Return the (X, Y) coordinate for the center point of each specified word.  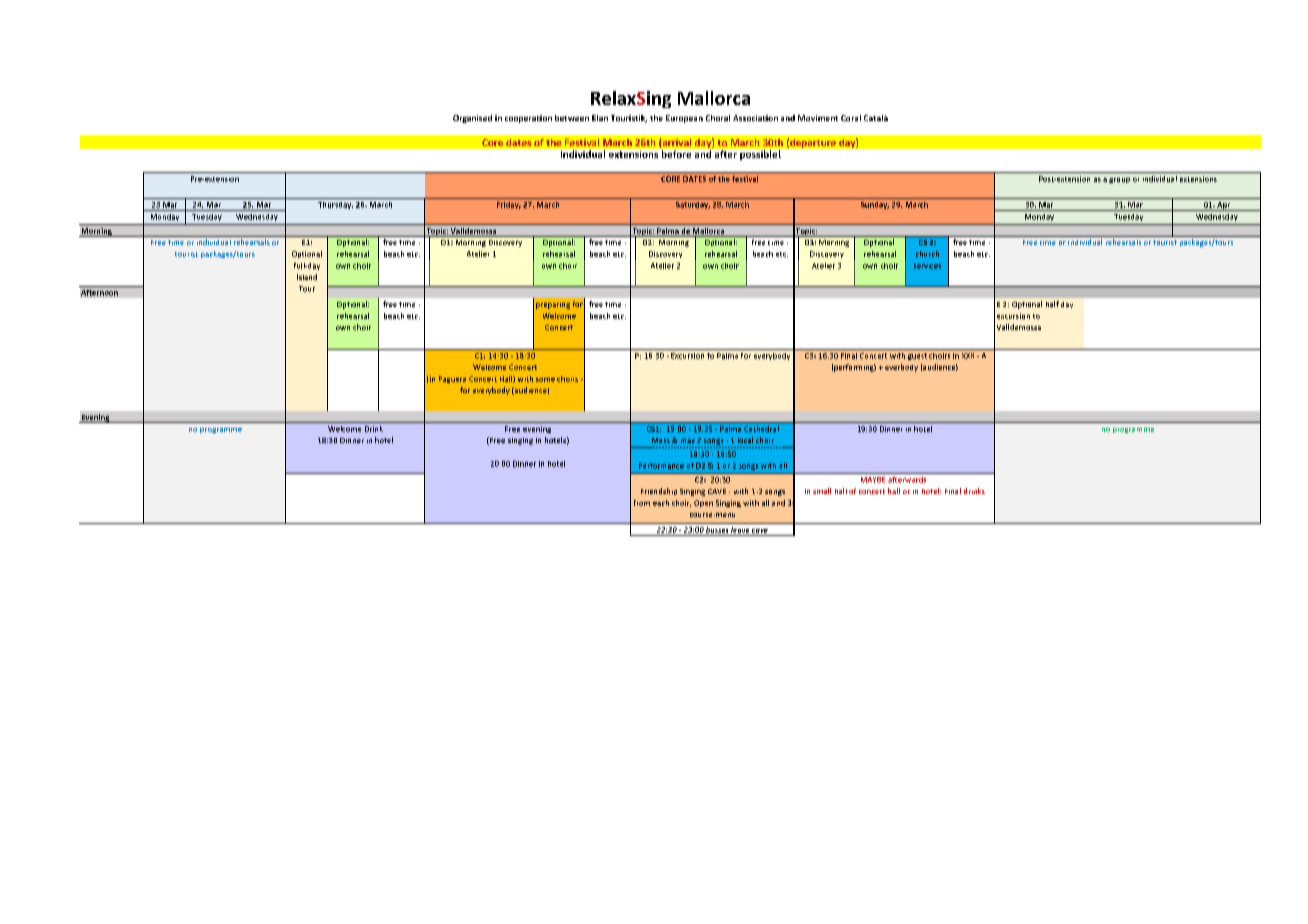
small (822, 491)
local (745, 440)
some (545, 380)
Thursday (335, 205)
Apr (1224, 206)
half (1052, 304)
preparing (553, 306)
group (1119, 180)
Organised (472, 119)
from (642, 503)
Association (755, 118)
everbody (901, 368)
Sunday (875, 205)
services (927, 266)
